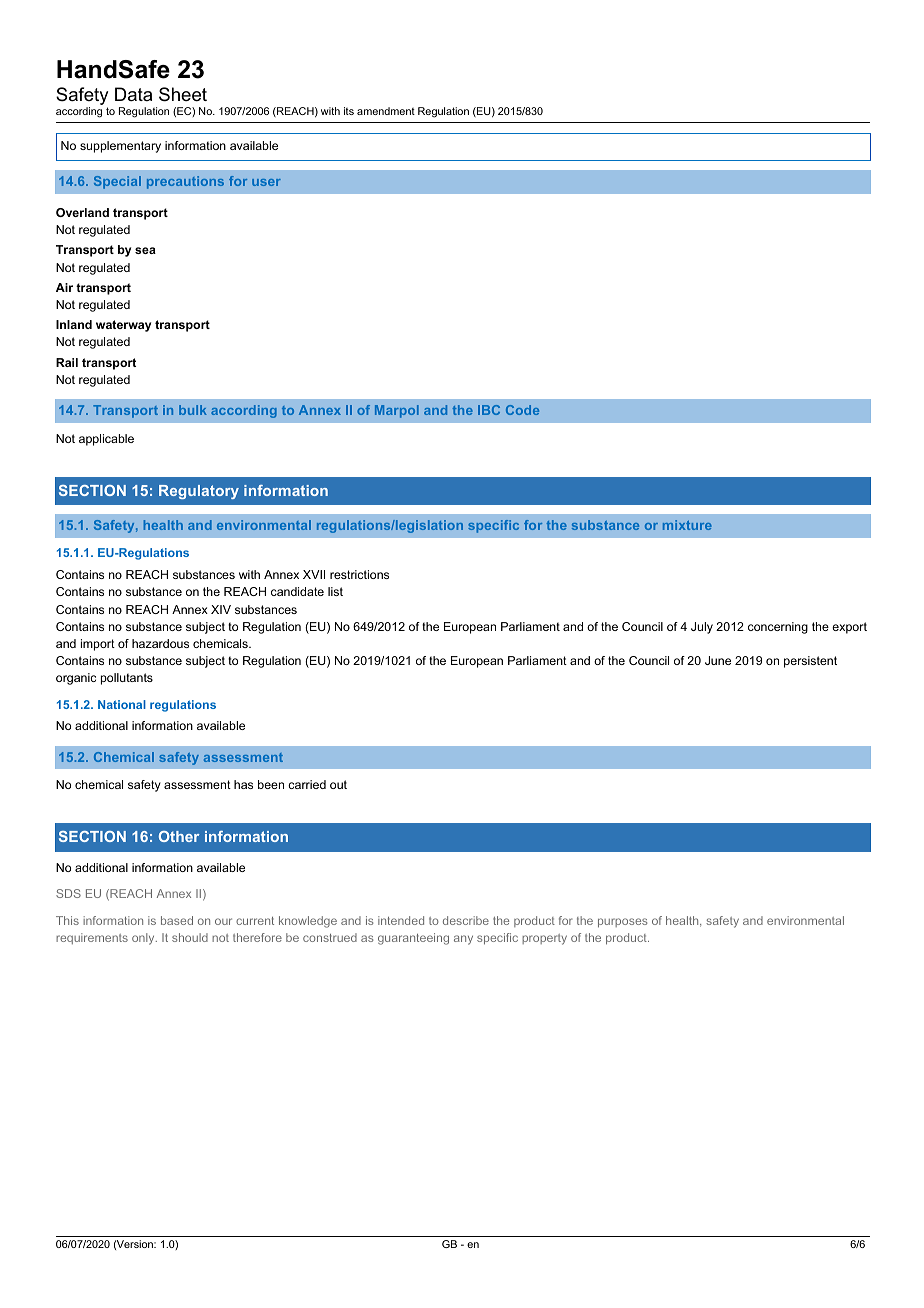 This document has height=1308, width=924. What do you see at coordinates (349, 111) in the document?
I see `its` at bounding box center [349, 111].
